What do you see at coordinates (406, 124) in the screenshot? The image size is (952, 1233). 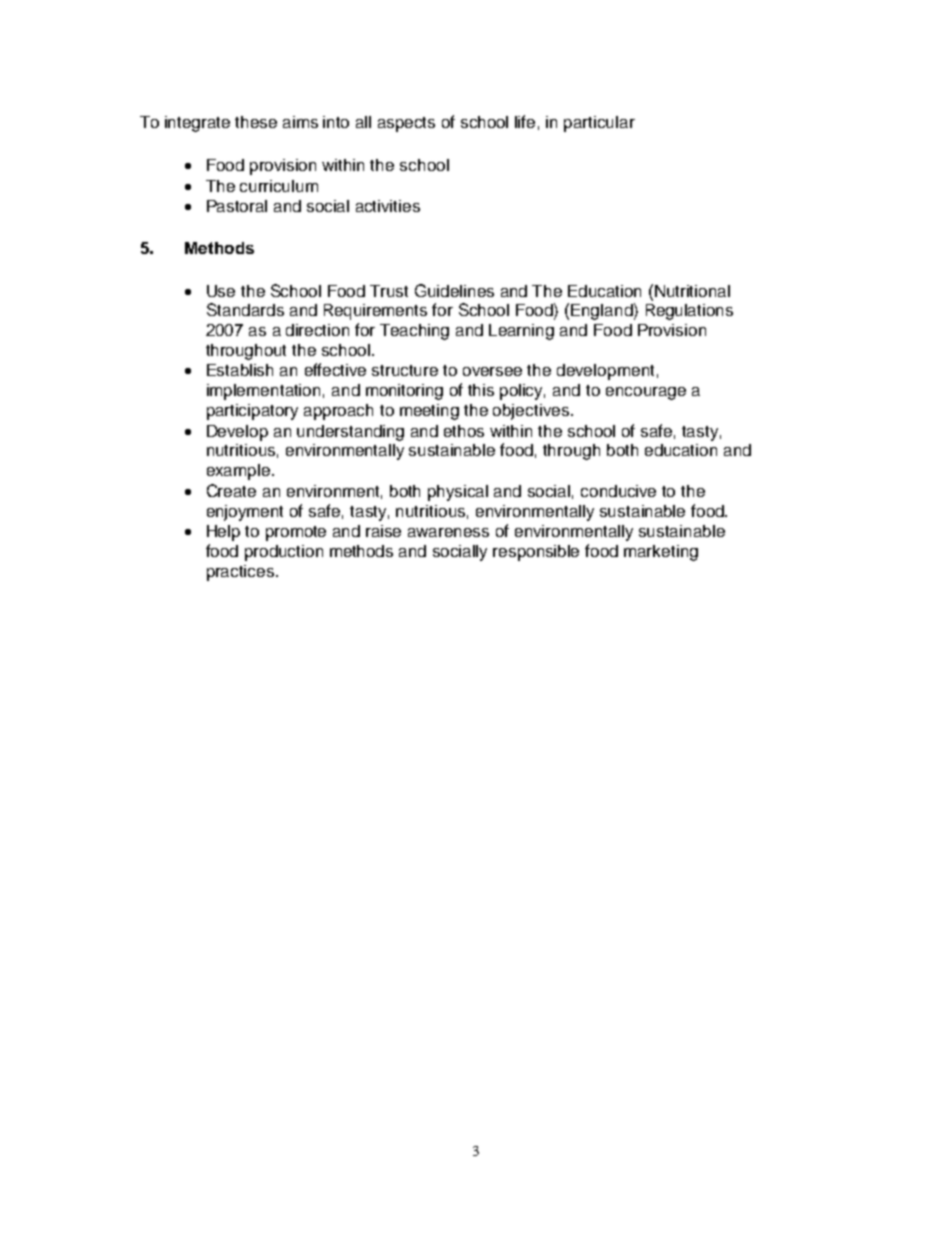 I see `aspects` at bounding box center [406, 124].
